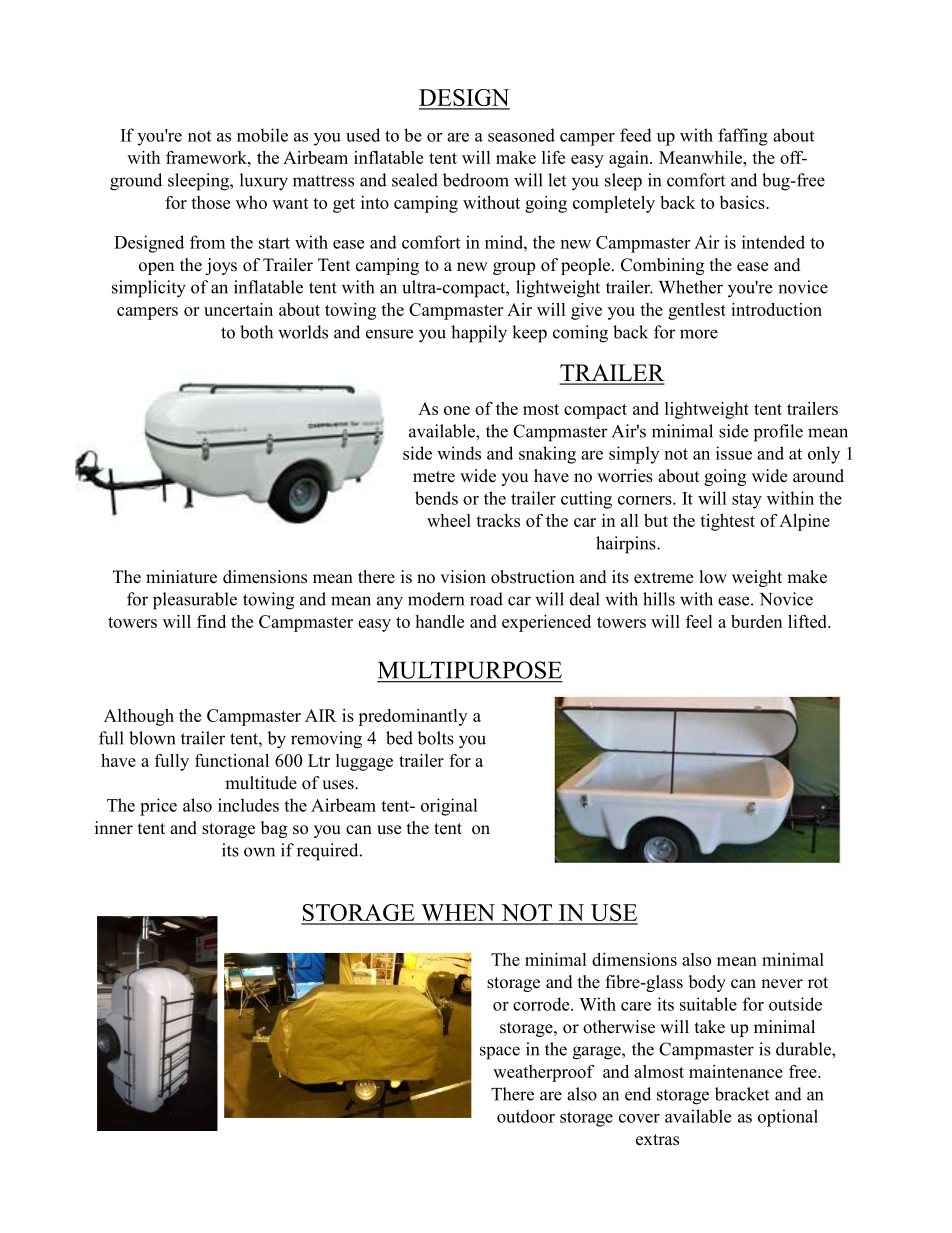 The height and width of the screenshot is (1233, 952). Describe the element at coordinates (210, 202) in the screenshot. I see `those` at that location.
